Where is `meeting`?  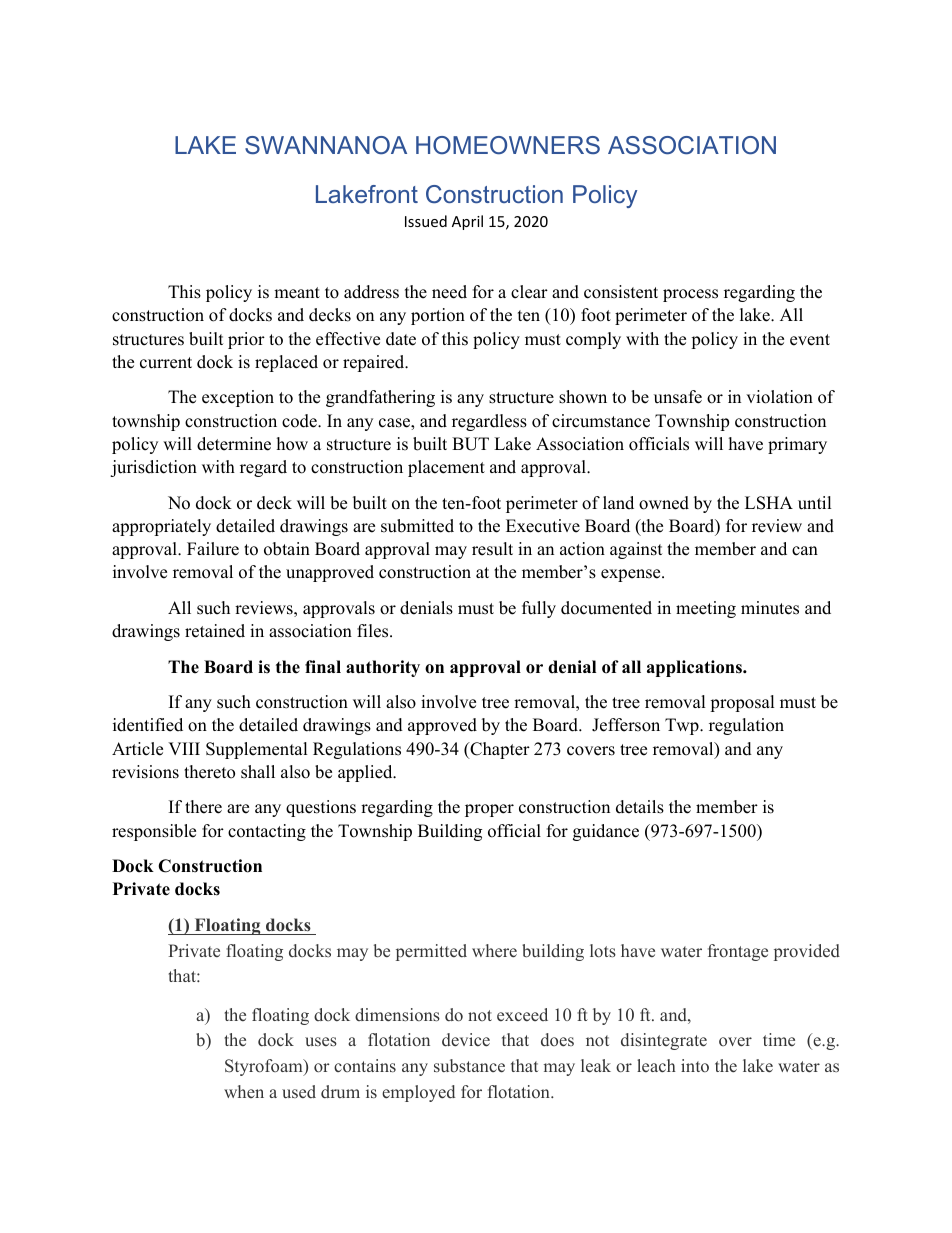 meeting is located at coordinates (706, 609).
